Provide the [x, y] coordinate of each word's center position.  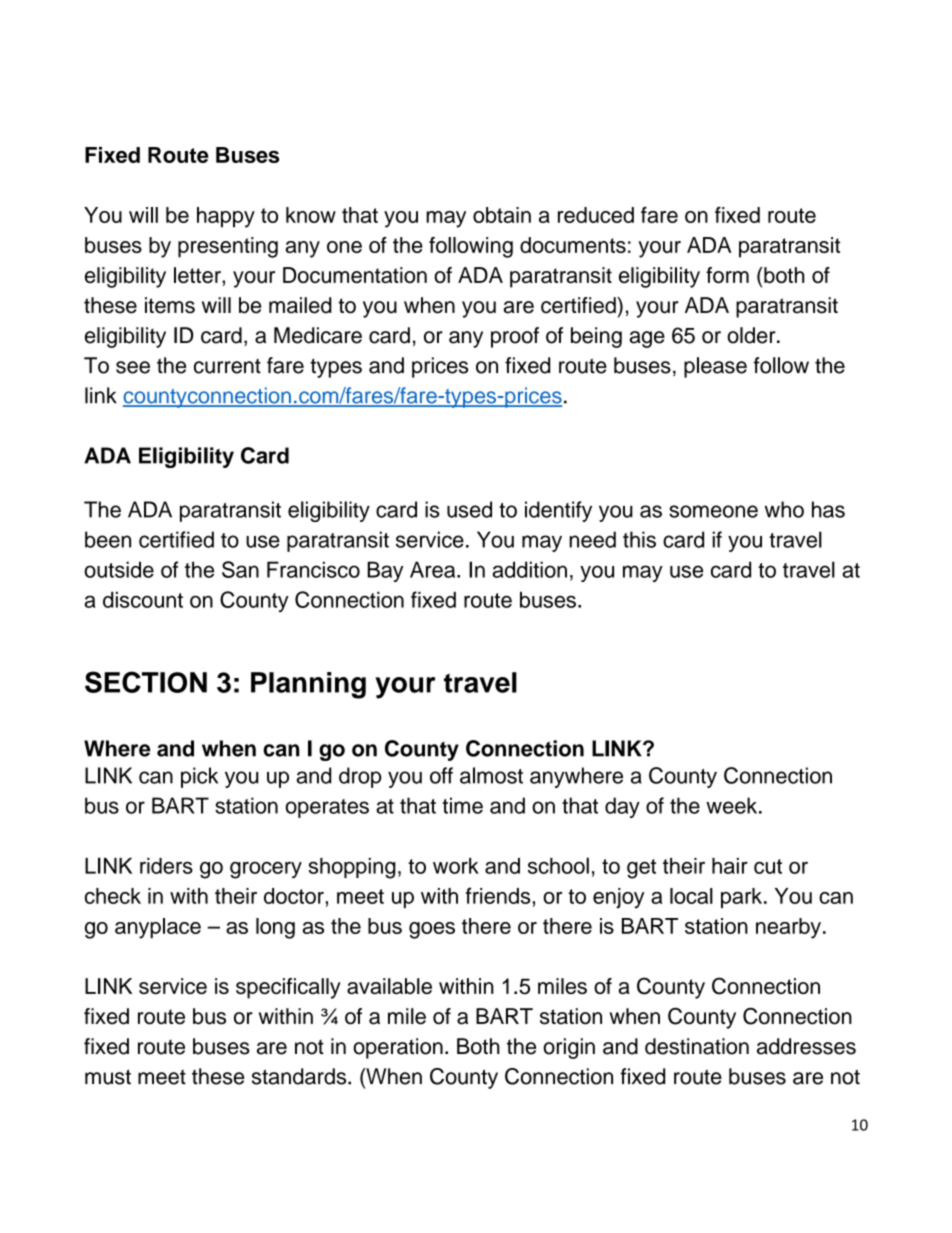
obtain [502, 215]
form [727, 275]
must [108, 1077]
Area [434, 569]
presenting [228, 247]
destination [697, 1046]
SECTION [146, 682]
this [639, 539]
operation [398, 1048]
